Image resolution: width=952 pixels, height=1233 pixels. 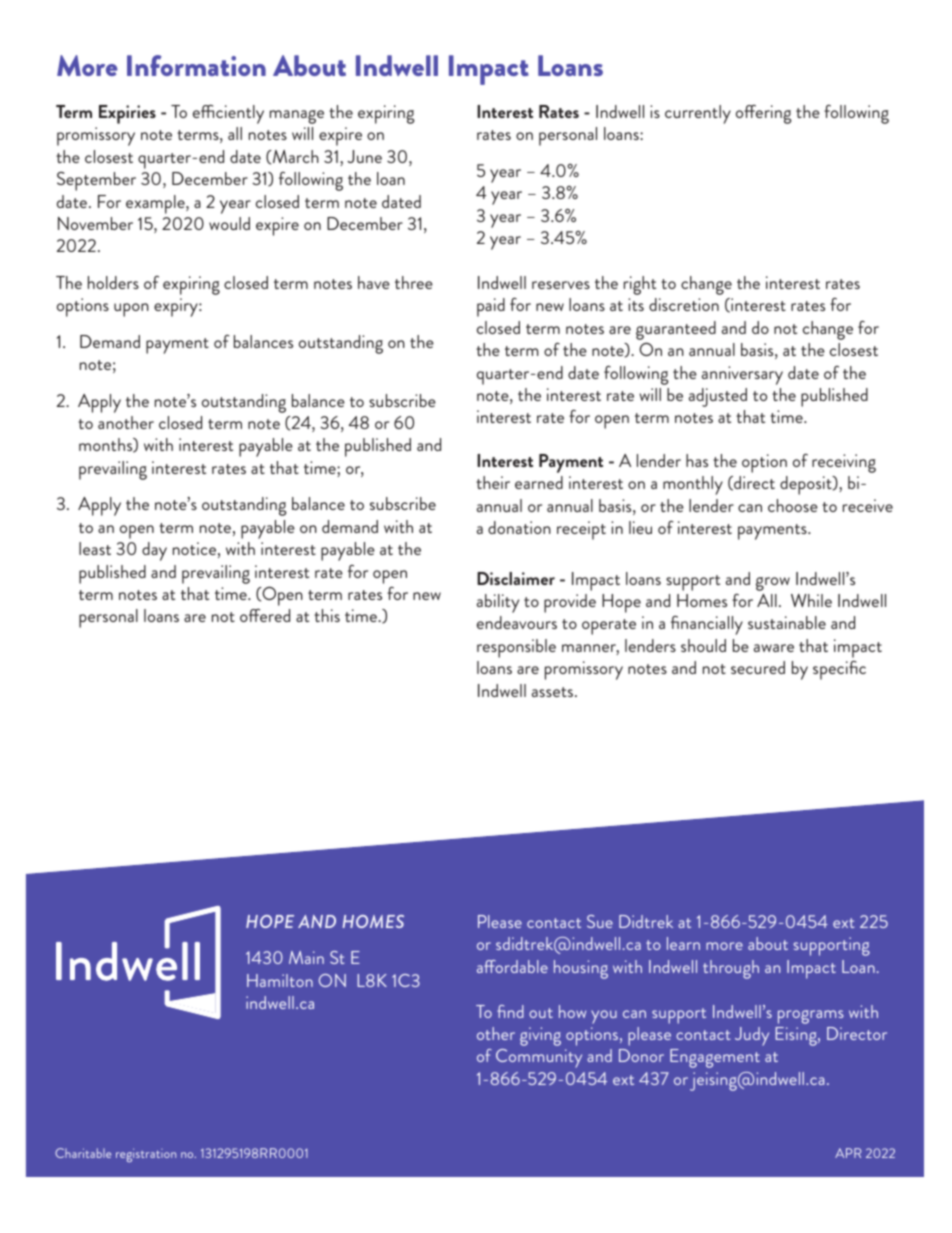 I want to click on offering, so click(x=764, y=114).
